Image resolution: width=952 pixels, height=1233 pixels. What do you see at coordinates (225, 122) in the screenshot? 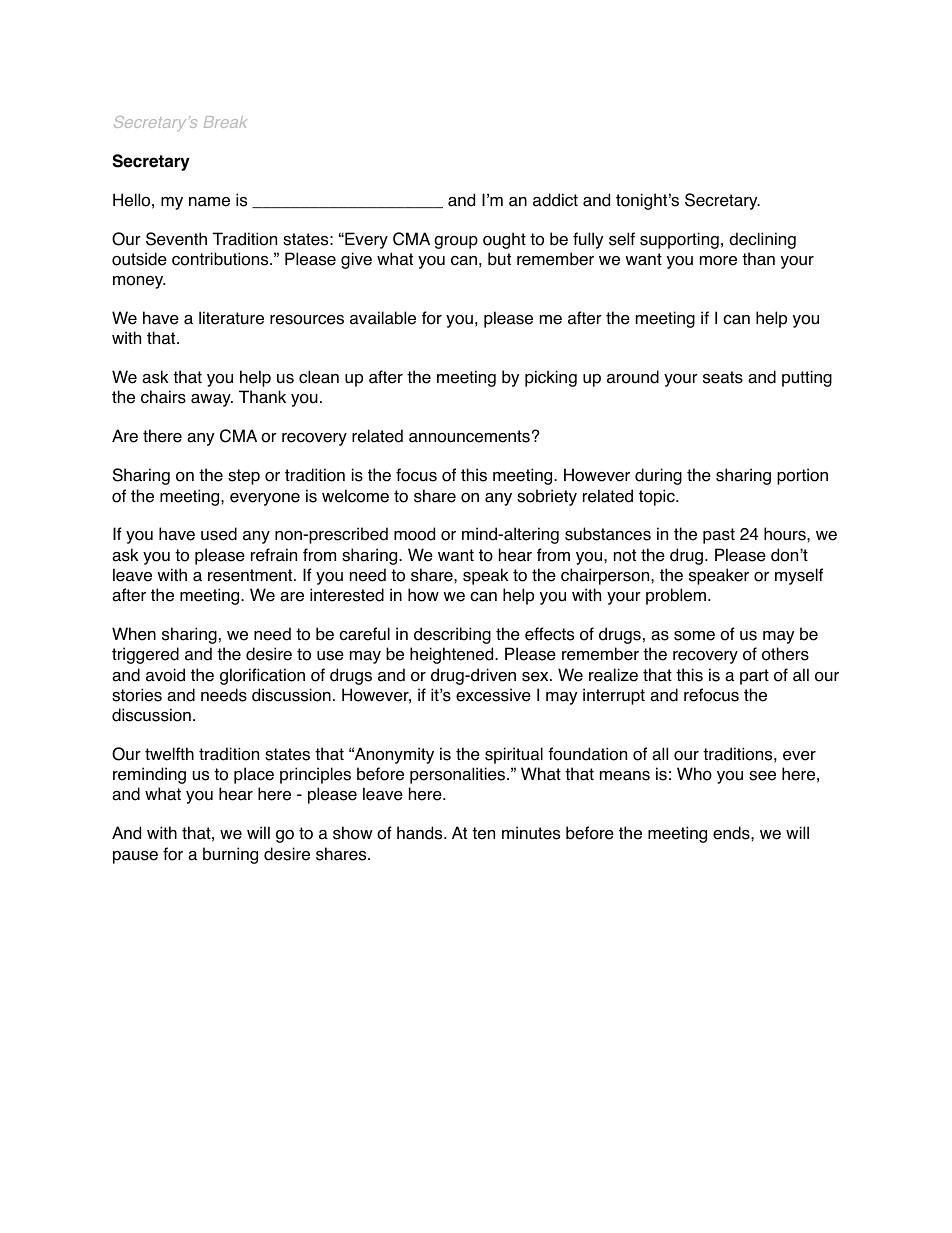
I see `Break` at bounding box center [225, 122].
